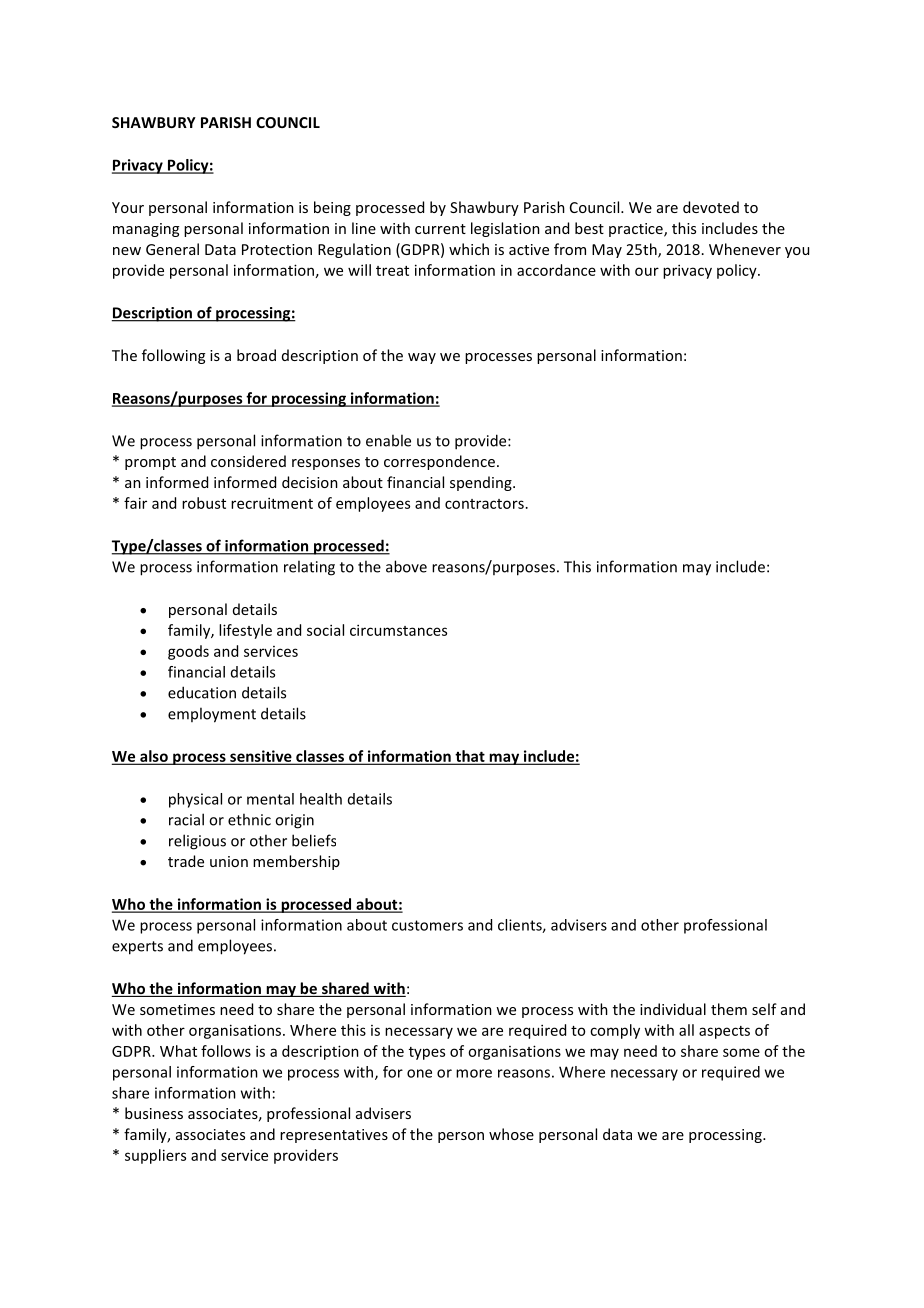 This screenshot has width=924, height=1308. I want to click on business, so click(154, 1113).
